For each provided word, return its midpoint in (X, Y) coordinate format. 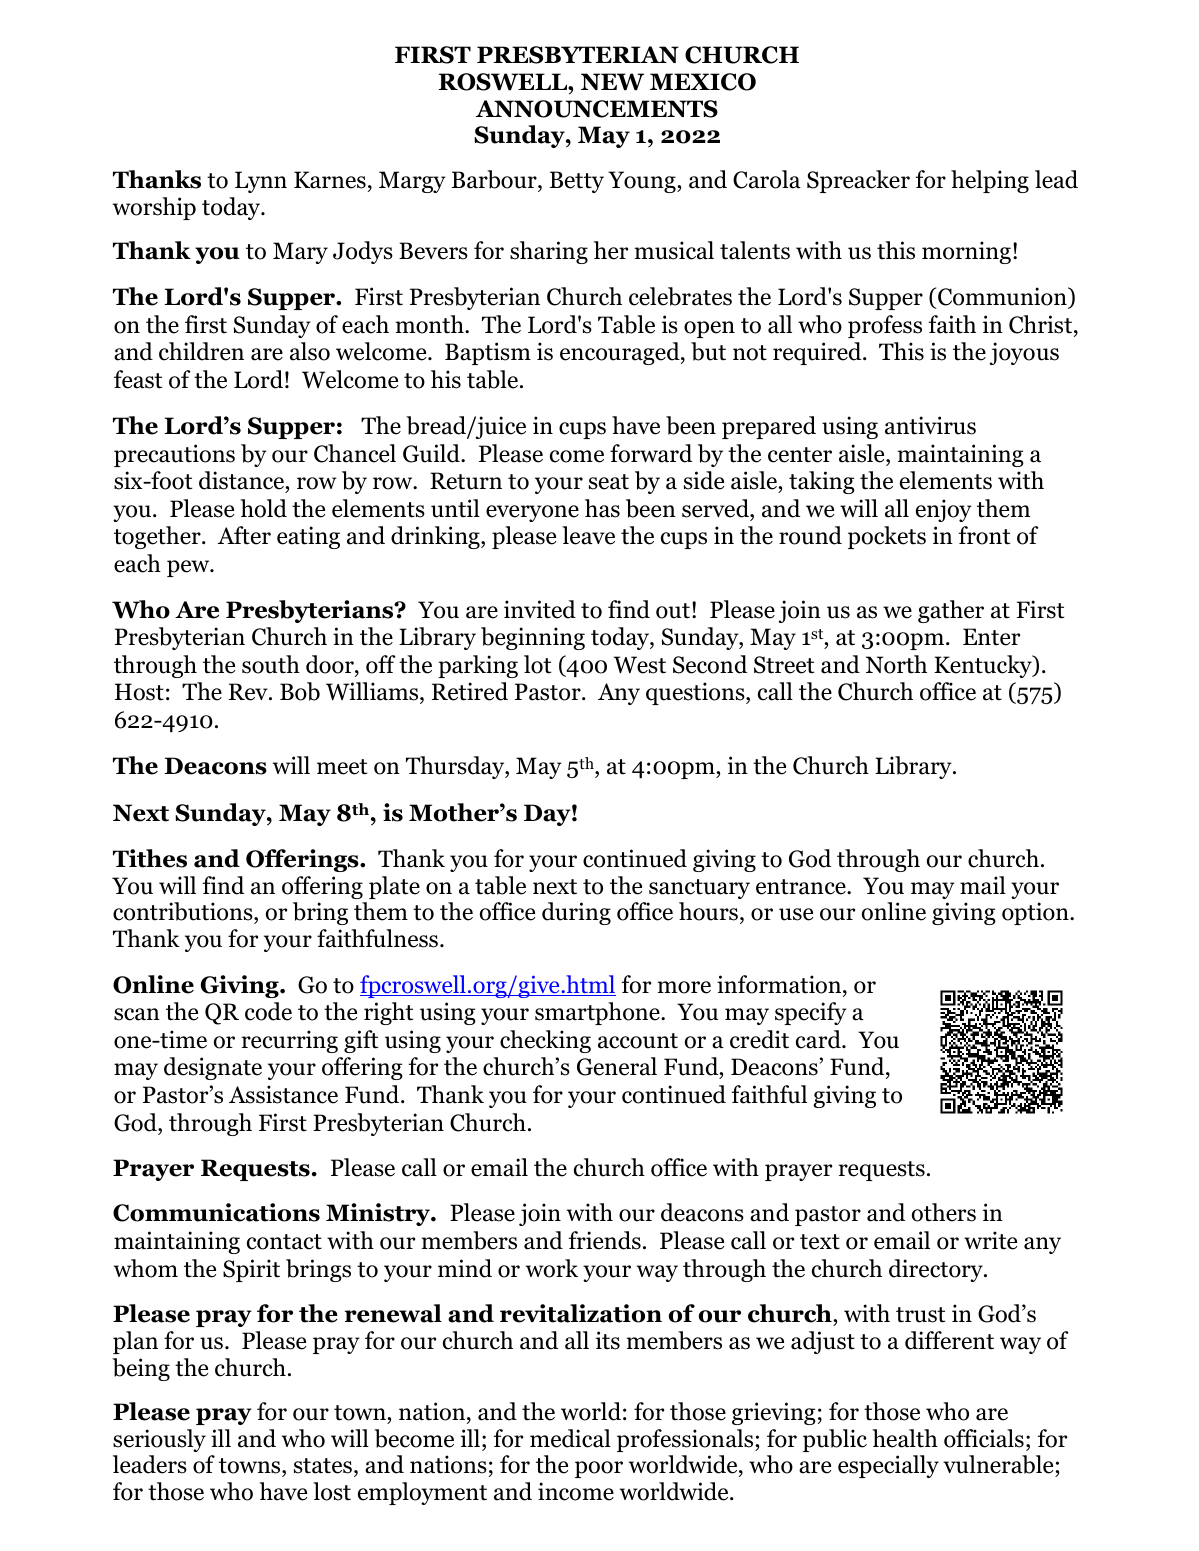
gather (951, 611)
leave (588, 535)
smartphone (598, 1013)
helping (990, 181)
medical (570, 1438)
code (268, 1011)
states (323, 1466)
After (244, 535)
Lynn (261, 182)
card (819, 1039)
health (905, 1438)
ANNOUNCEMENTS (597, 109)
